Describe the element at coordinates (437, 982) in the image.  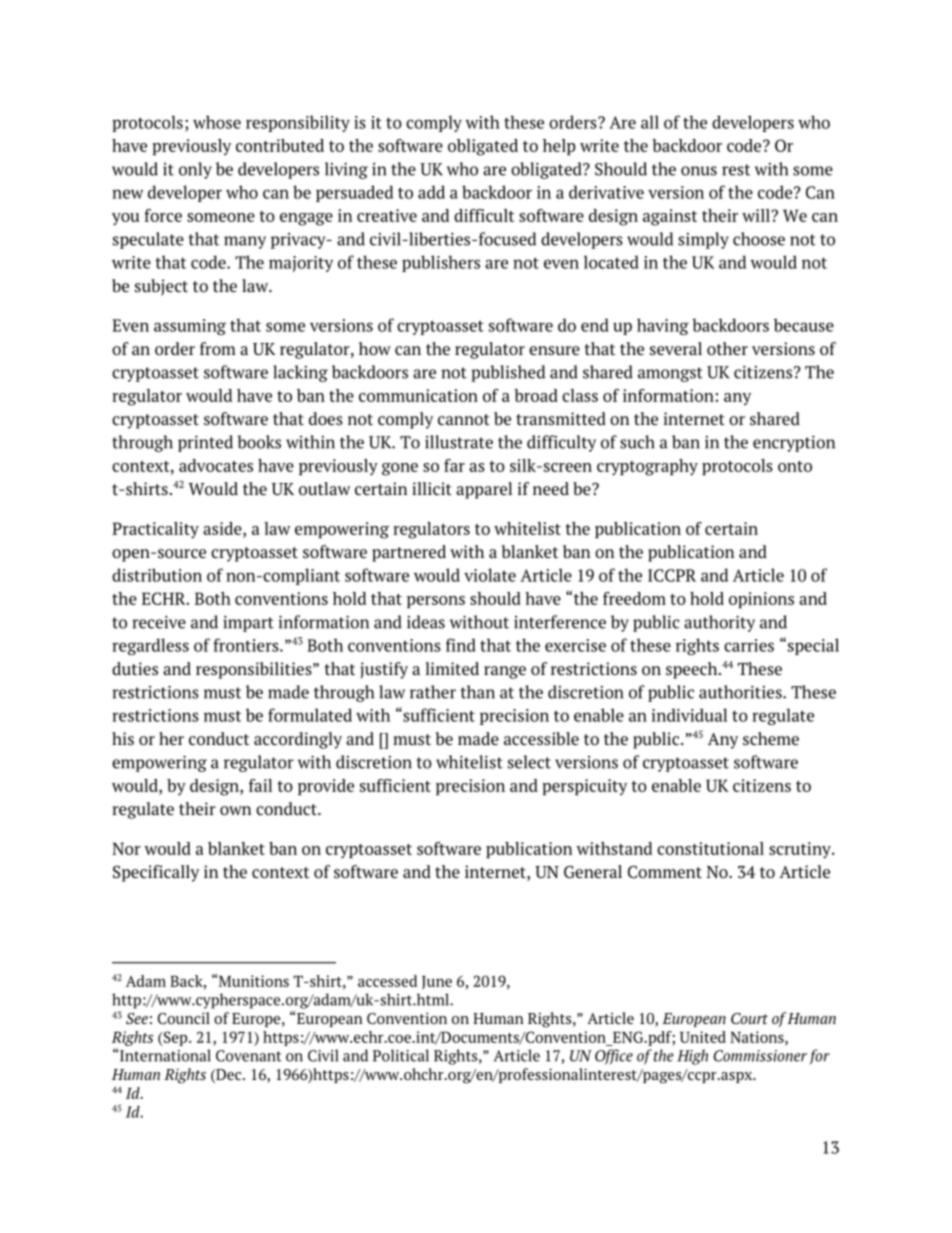
I see `June` at that location.
